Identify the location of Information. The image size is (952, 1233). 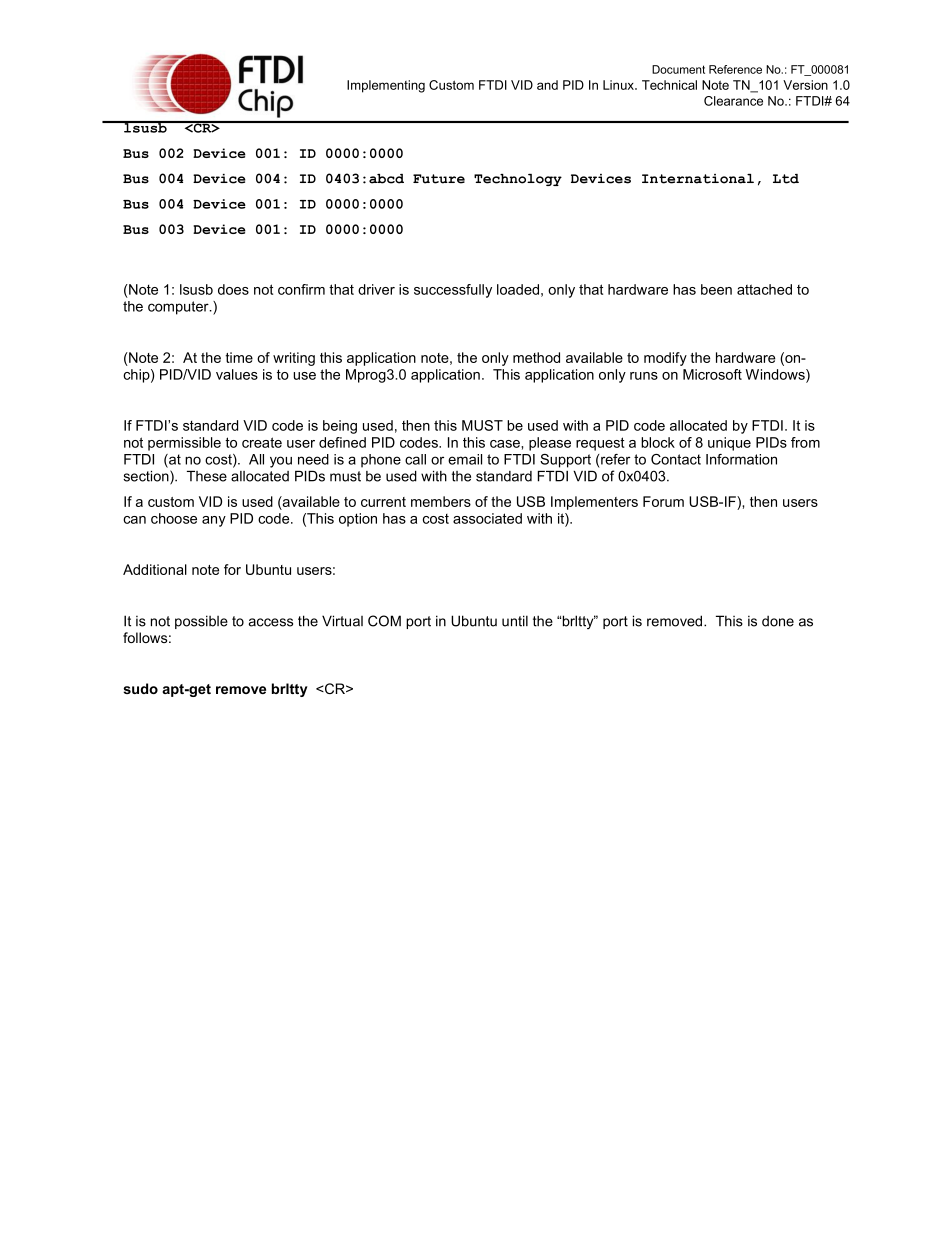
(741, 459).
